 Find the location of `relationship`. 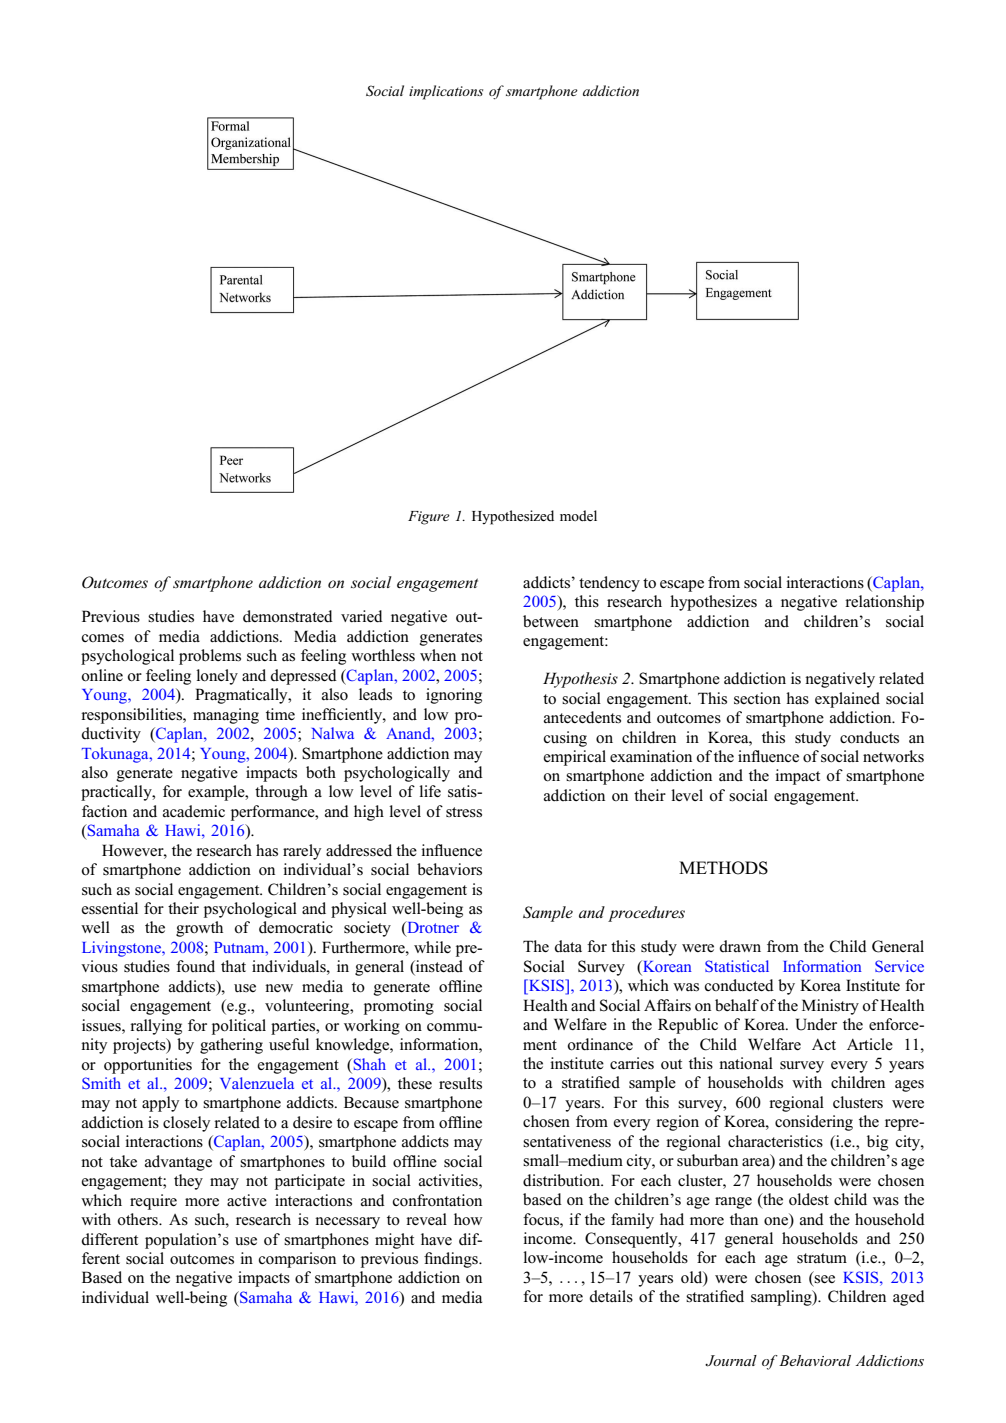

relationship is located at coordinates (884, 603).
